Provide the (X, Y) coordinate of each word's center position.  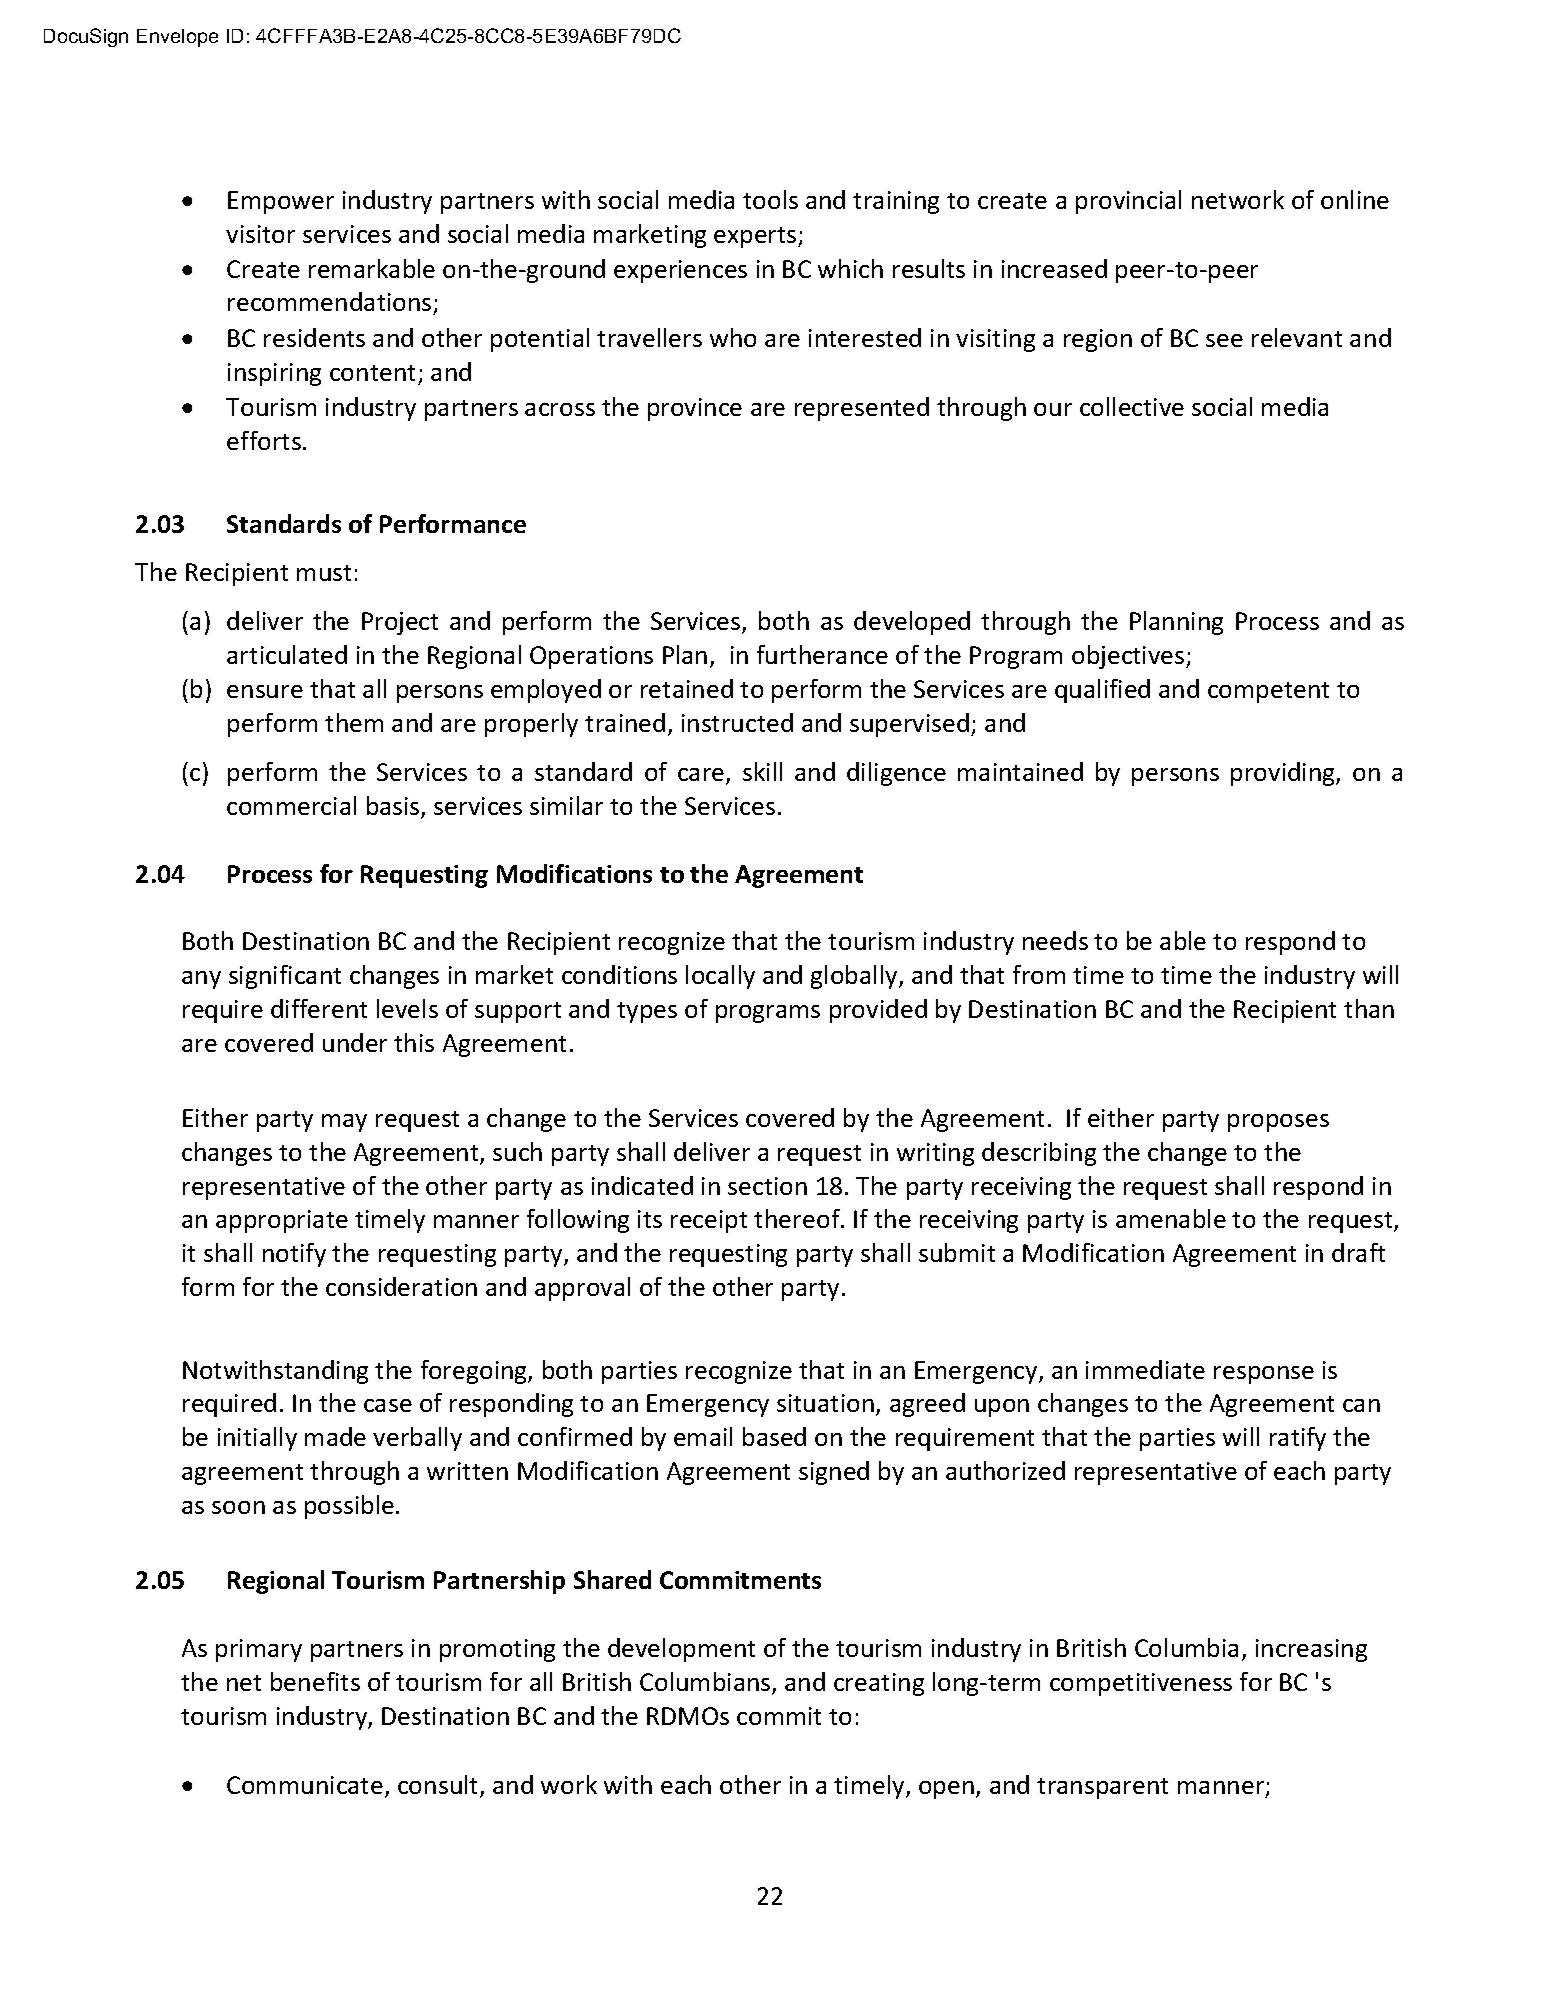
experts (756, 237)
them (354, 722)
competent (1268, 692)
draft (1358, 1252)
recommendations (331, 303)
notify (294, 1255)
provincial (1128, 202)
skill (762, 771)
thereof (798, 1218)
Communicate (305, 1785)
